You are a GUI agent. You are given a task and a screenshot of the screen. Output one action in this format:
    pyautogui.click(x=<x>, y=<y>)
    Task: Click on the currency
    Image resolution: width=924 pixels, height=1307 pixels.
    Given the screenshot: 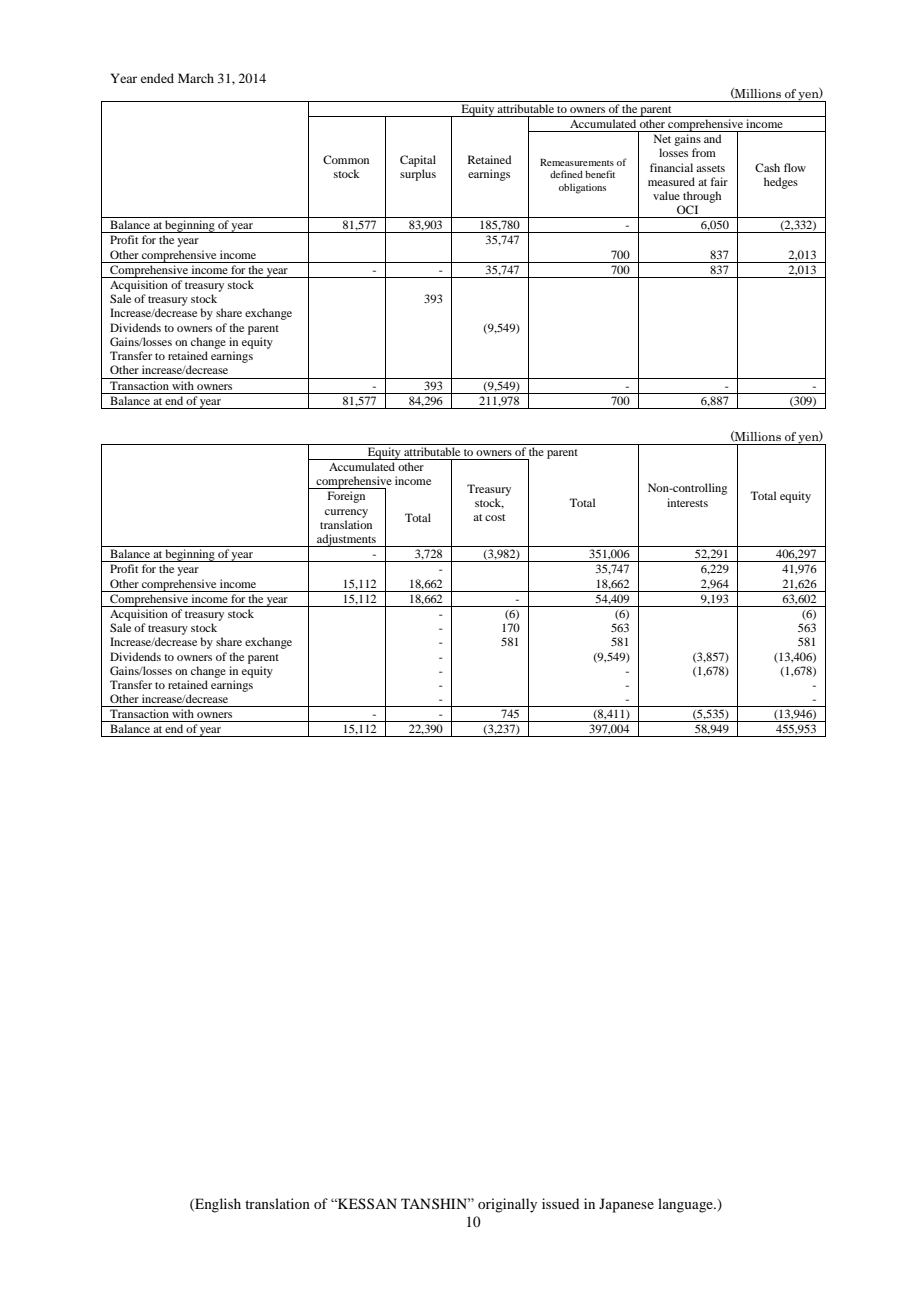 What is the action you would take?
    pyautogui.click(x=346, y=513)
